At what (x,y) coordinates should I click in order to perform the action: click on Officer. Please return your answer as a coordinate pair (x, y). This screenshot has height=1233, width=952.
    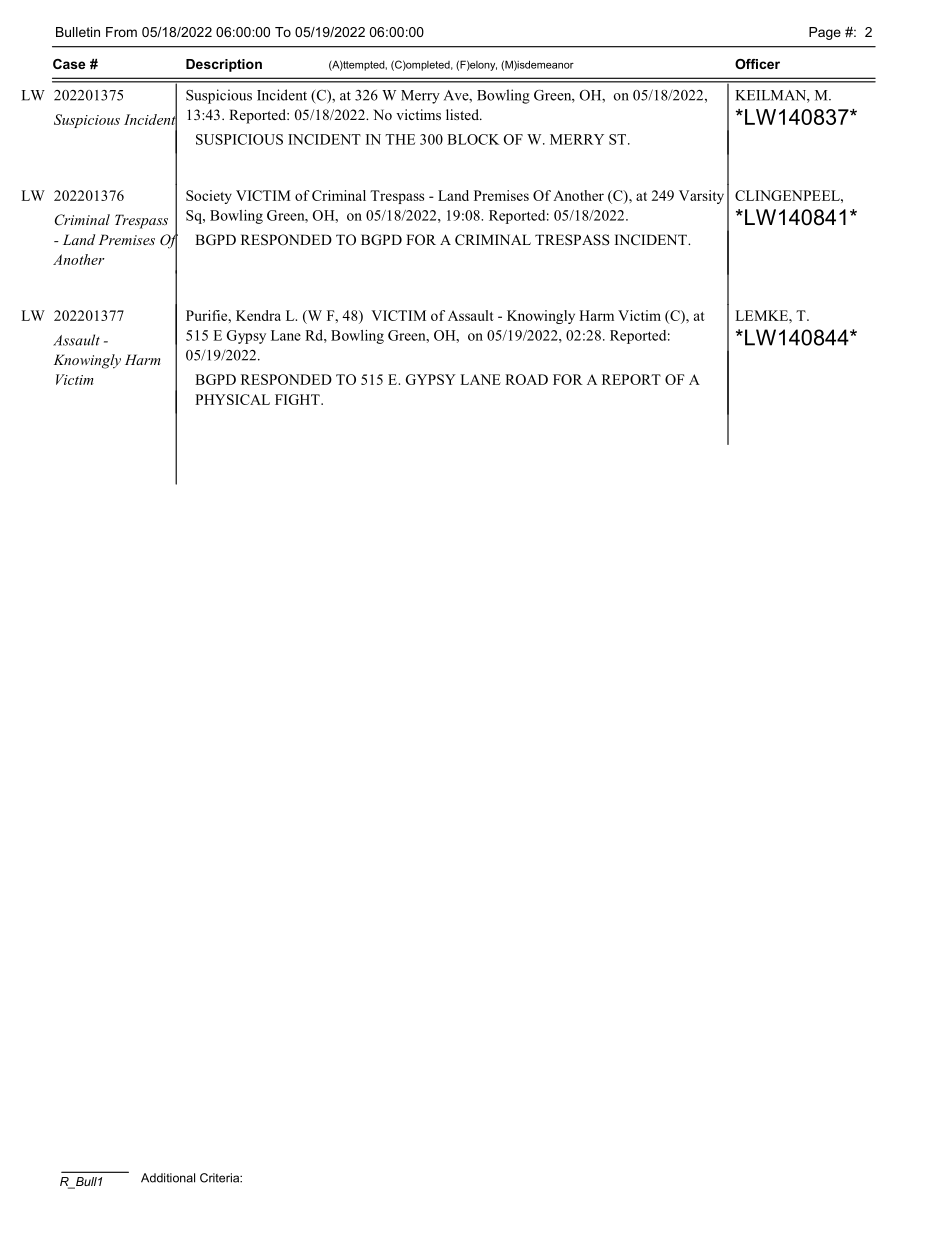
    Looking at the image, I should click on (757, 64).
